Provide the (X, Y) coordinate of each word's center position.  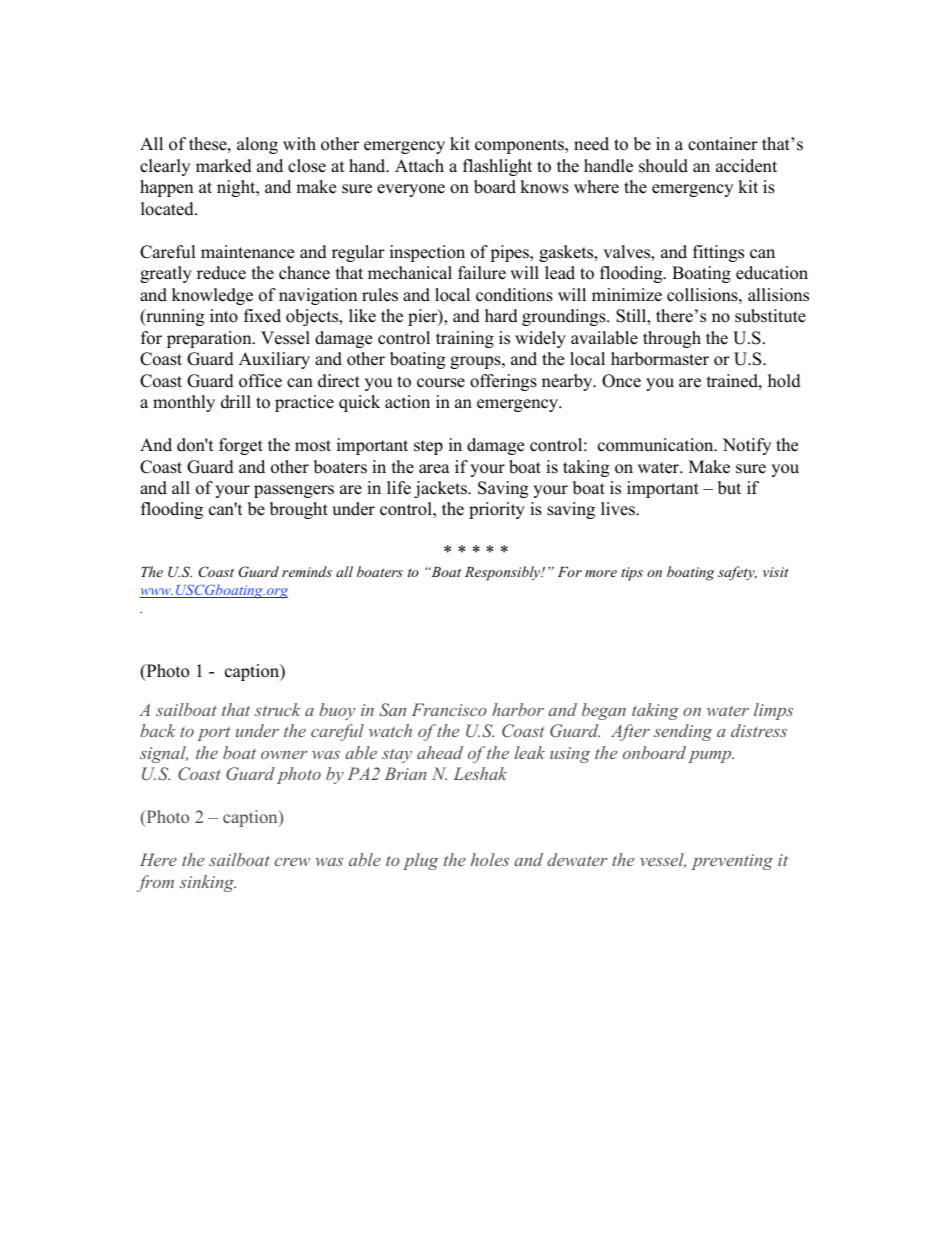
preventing (732, 862)
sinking (207, 883)
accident (746, 166)
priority (497, 510)
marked (224, 166)
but (729, 488)
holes (490, 859)
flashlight (497, 167)
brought (299, 510)
